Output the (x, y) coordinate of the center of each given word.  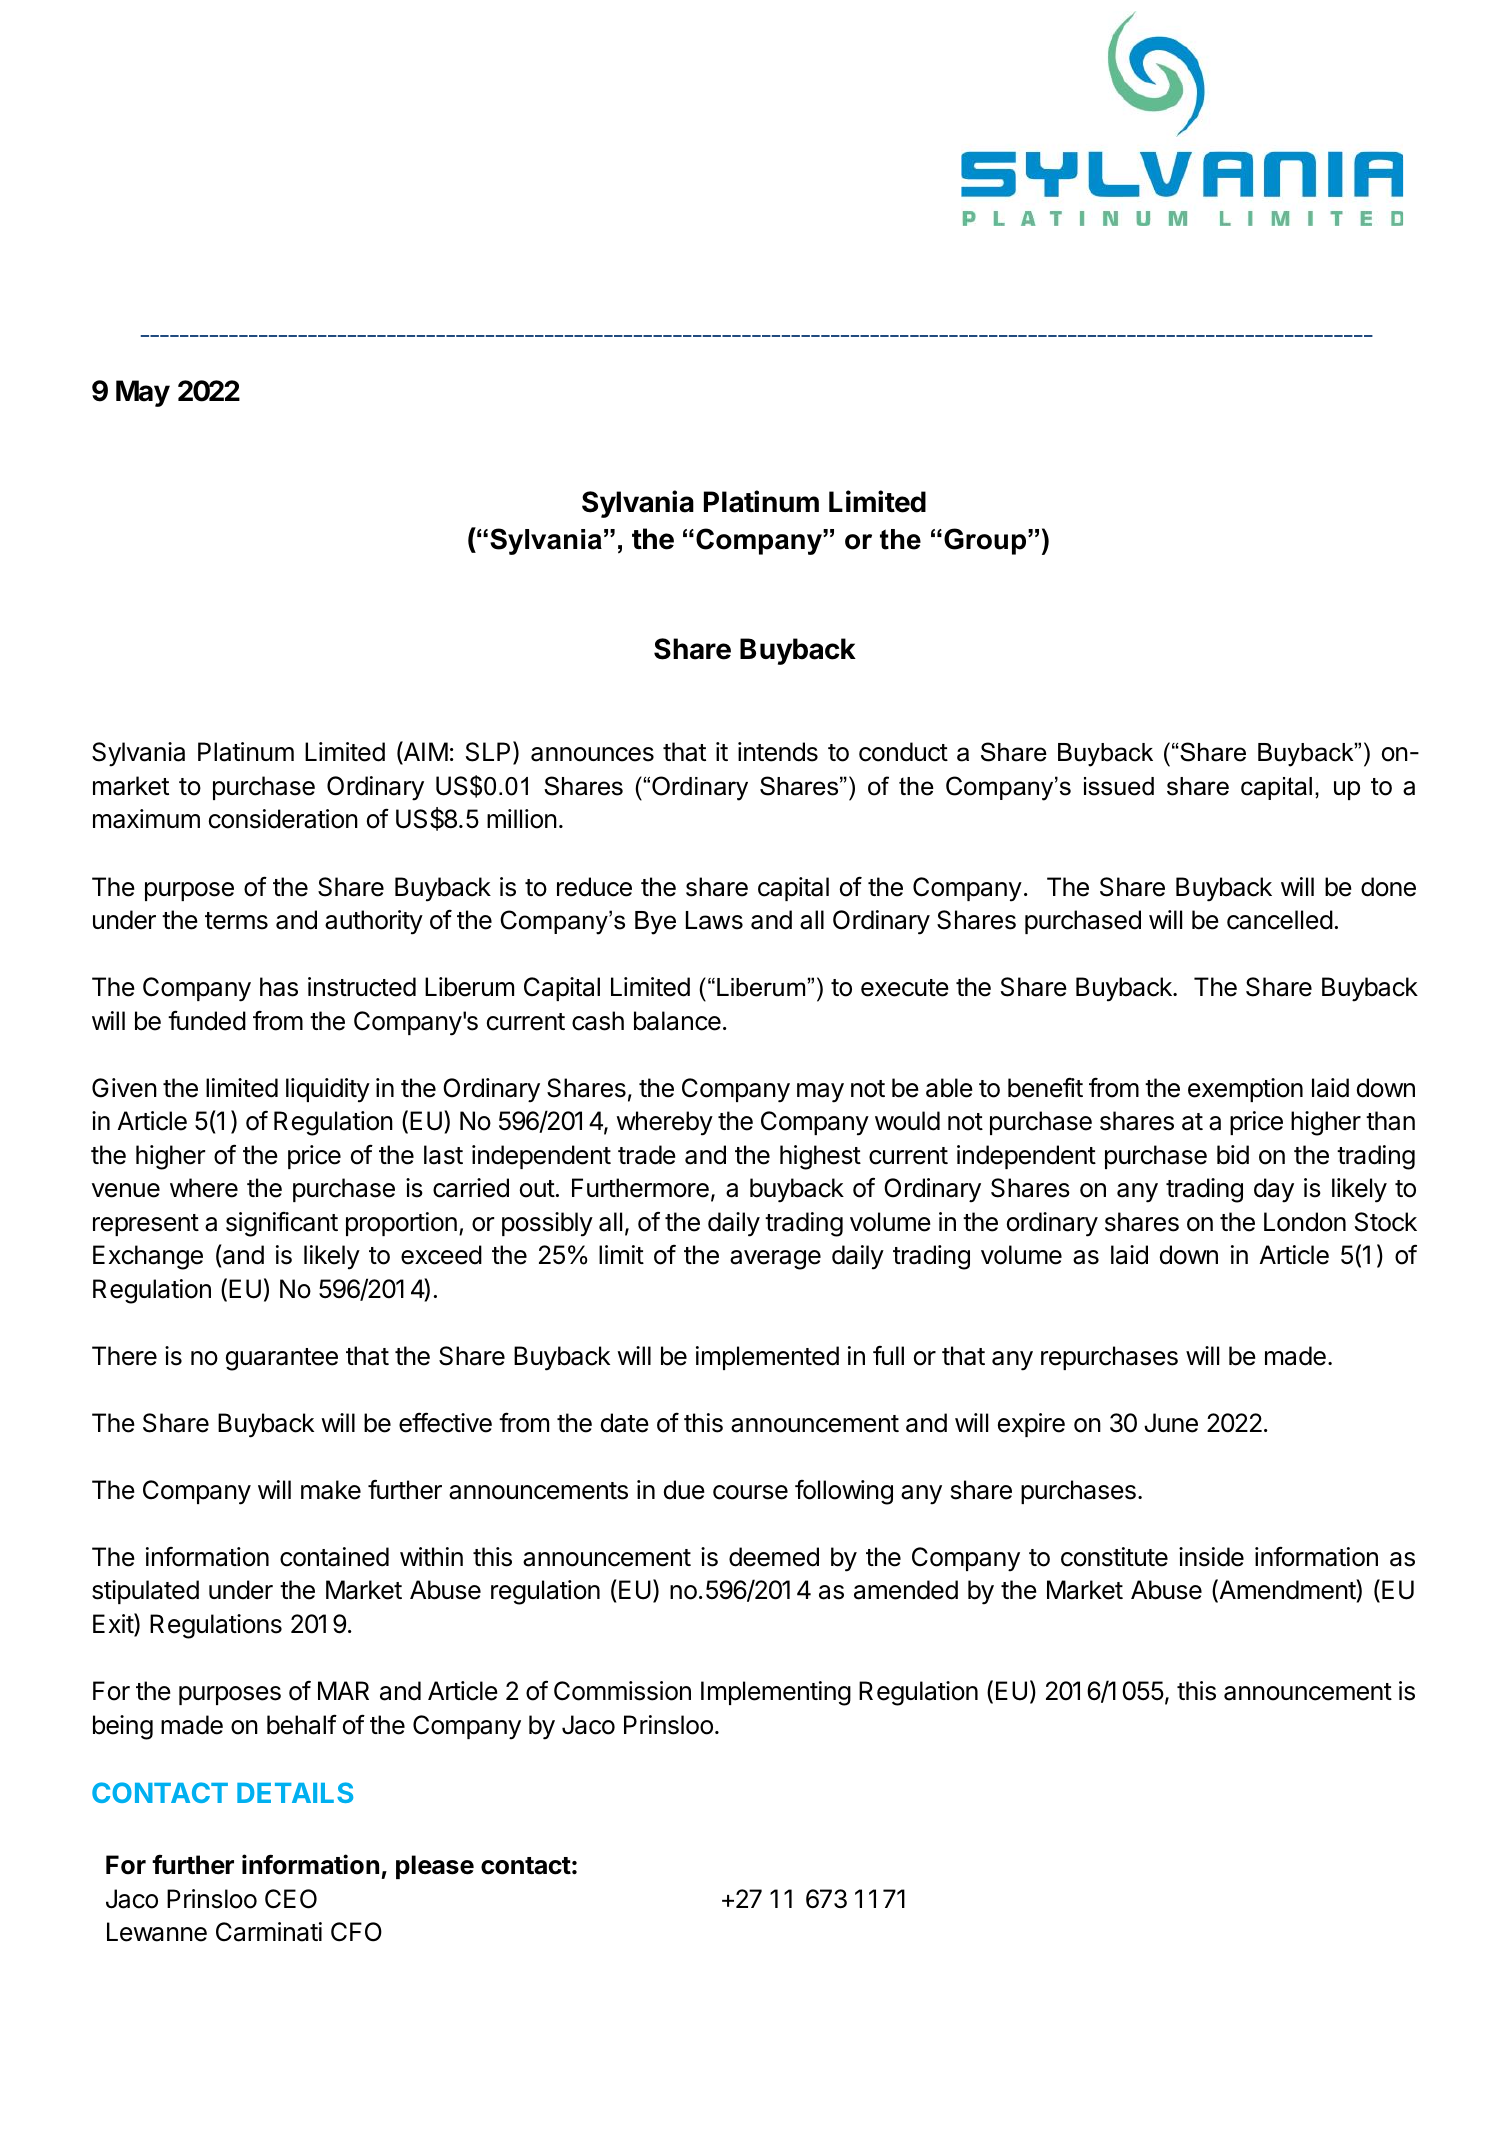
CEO (291, 1899)
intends (778, 752)
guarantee (282, 1359)
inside (1211, 1557)
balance (677, 1021)
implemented (767, 1358)
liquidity (328, 1090)
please (435, 1867)
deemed (774, 1557)
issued (1119, 786)
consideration (283, 819)
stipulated (145, 1592)
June (1171, 1423)
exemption (1245, 1090)
